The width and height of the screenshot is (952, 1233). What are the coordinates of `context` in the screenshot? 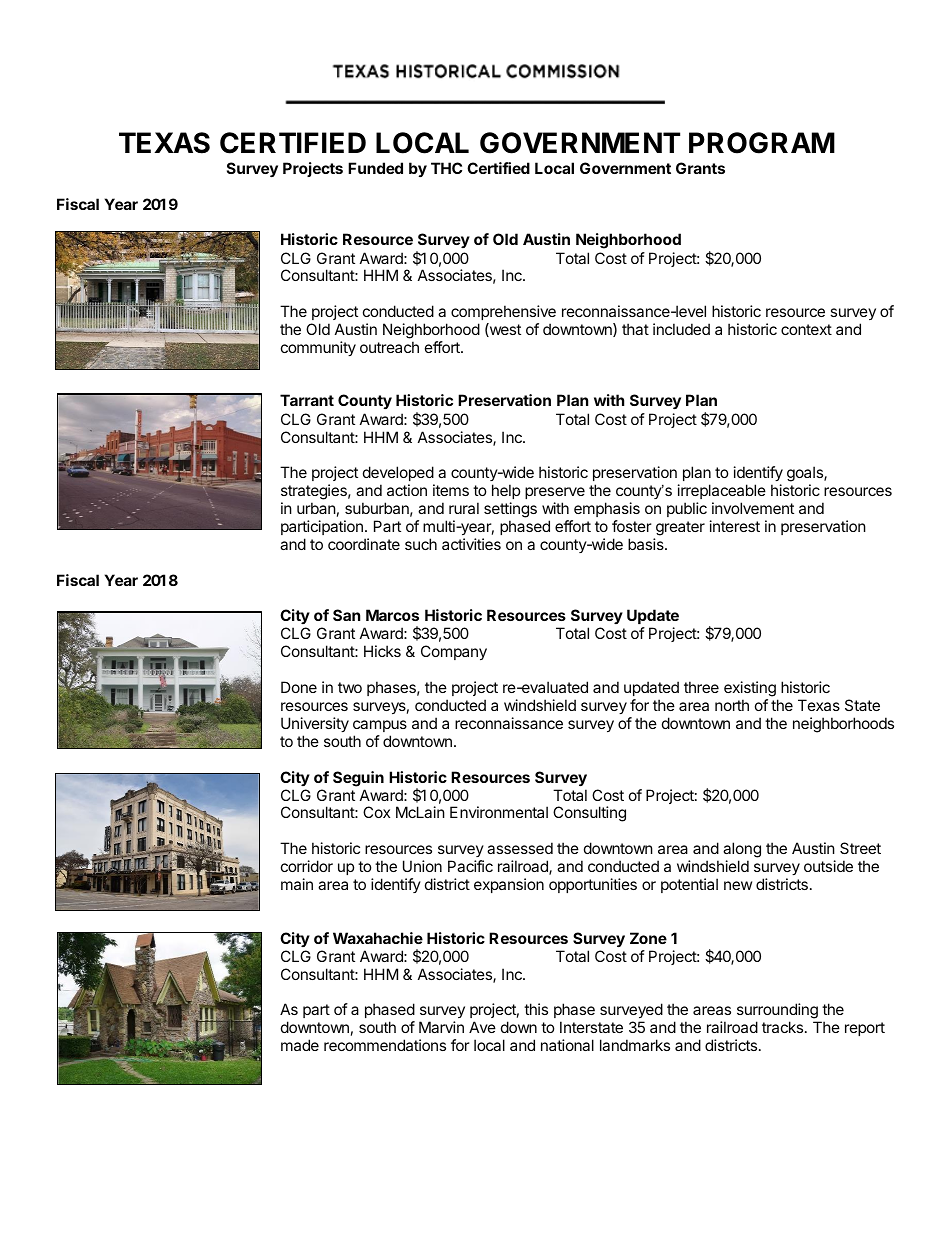 It's located at (806, 329).
